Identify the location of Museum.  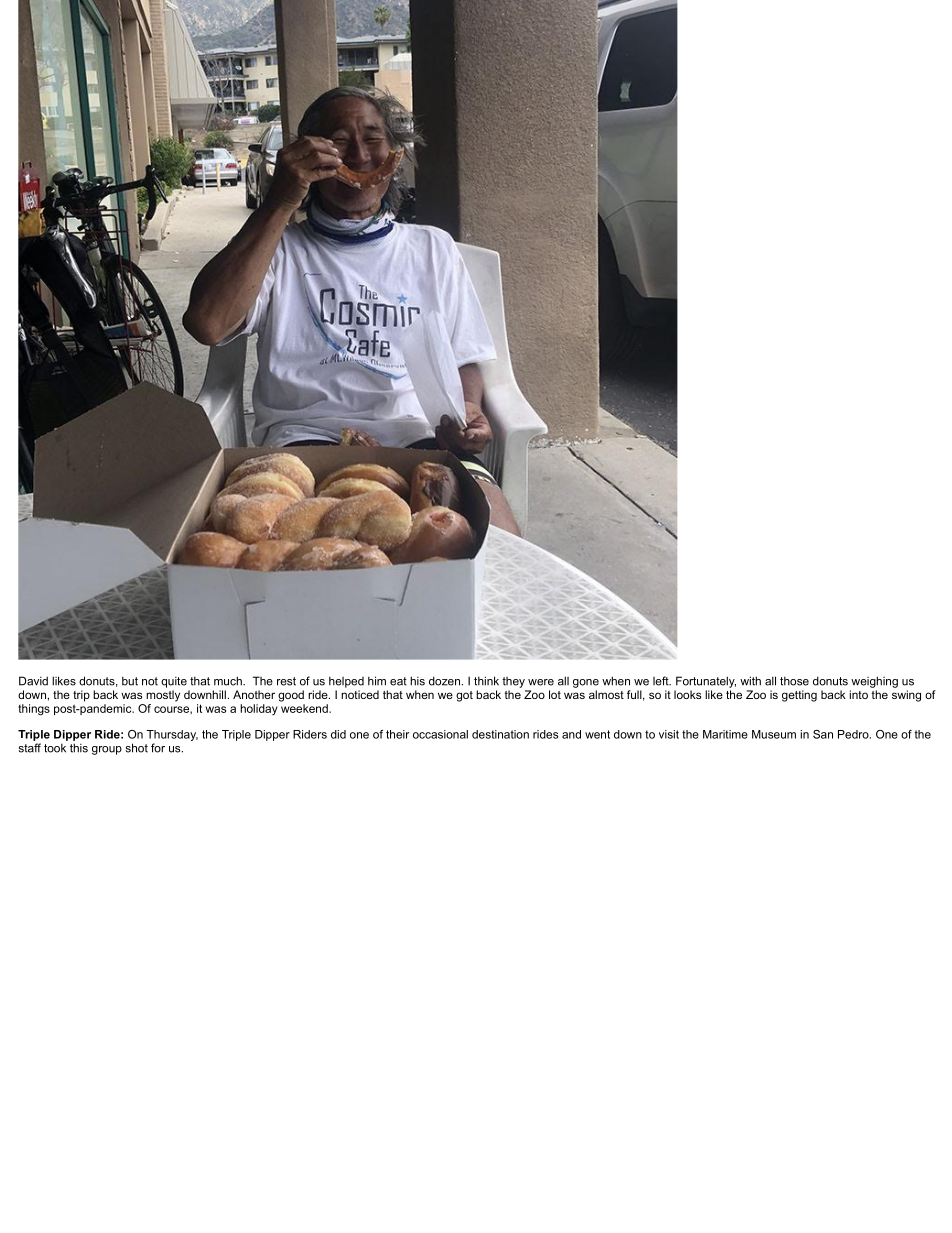
(774, 734).
